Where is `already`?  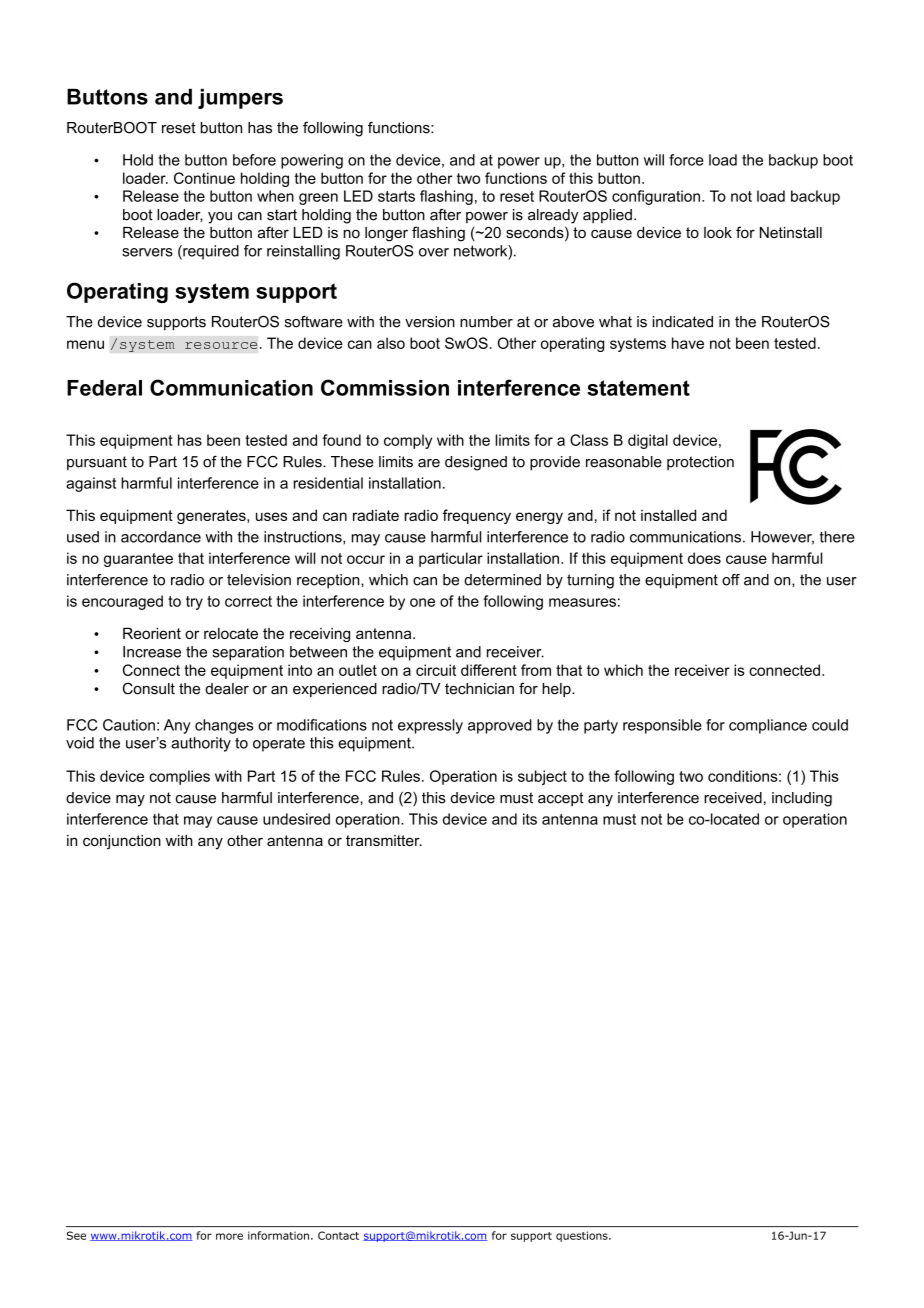
already is located at coordinates (553, 216).
